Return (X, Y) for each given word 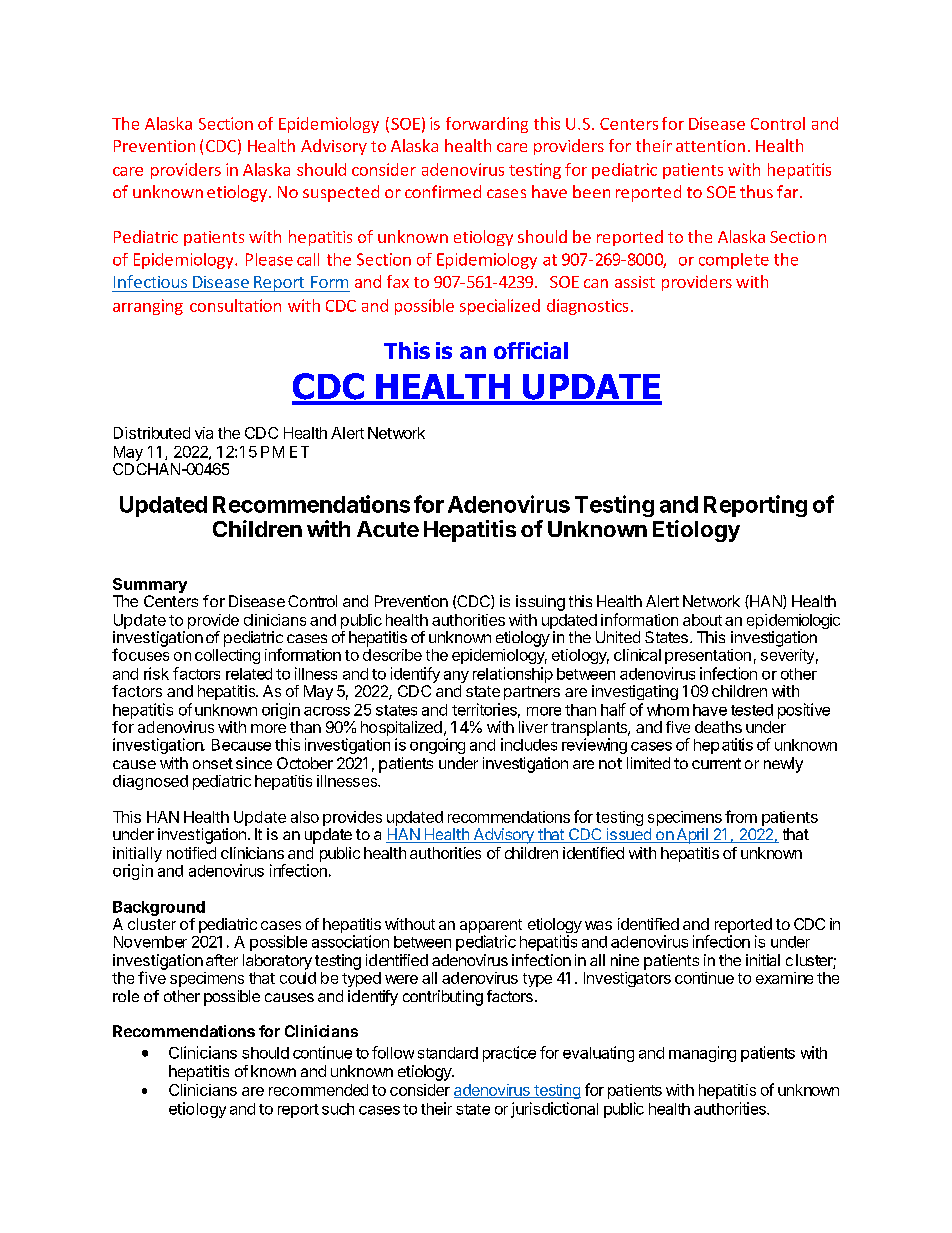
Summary (150, 587)
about (702, 620)
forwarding (487, 125)
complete (734, 261)
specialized (500, 307)
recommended (318, 1090)
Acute (388, 529)
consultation (235, 305)
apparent (491, 927)
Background (159, 910)
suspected (341, 193)
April (692, 836)
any (456, 677)
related (249, 674)
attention (710, 146)
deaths (718, 727)
